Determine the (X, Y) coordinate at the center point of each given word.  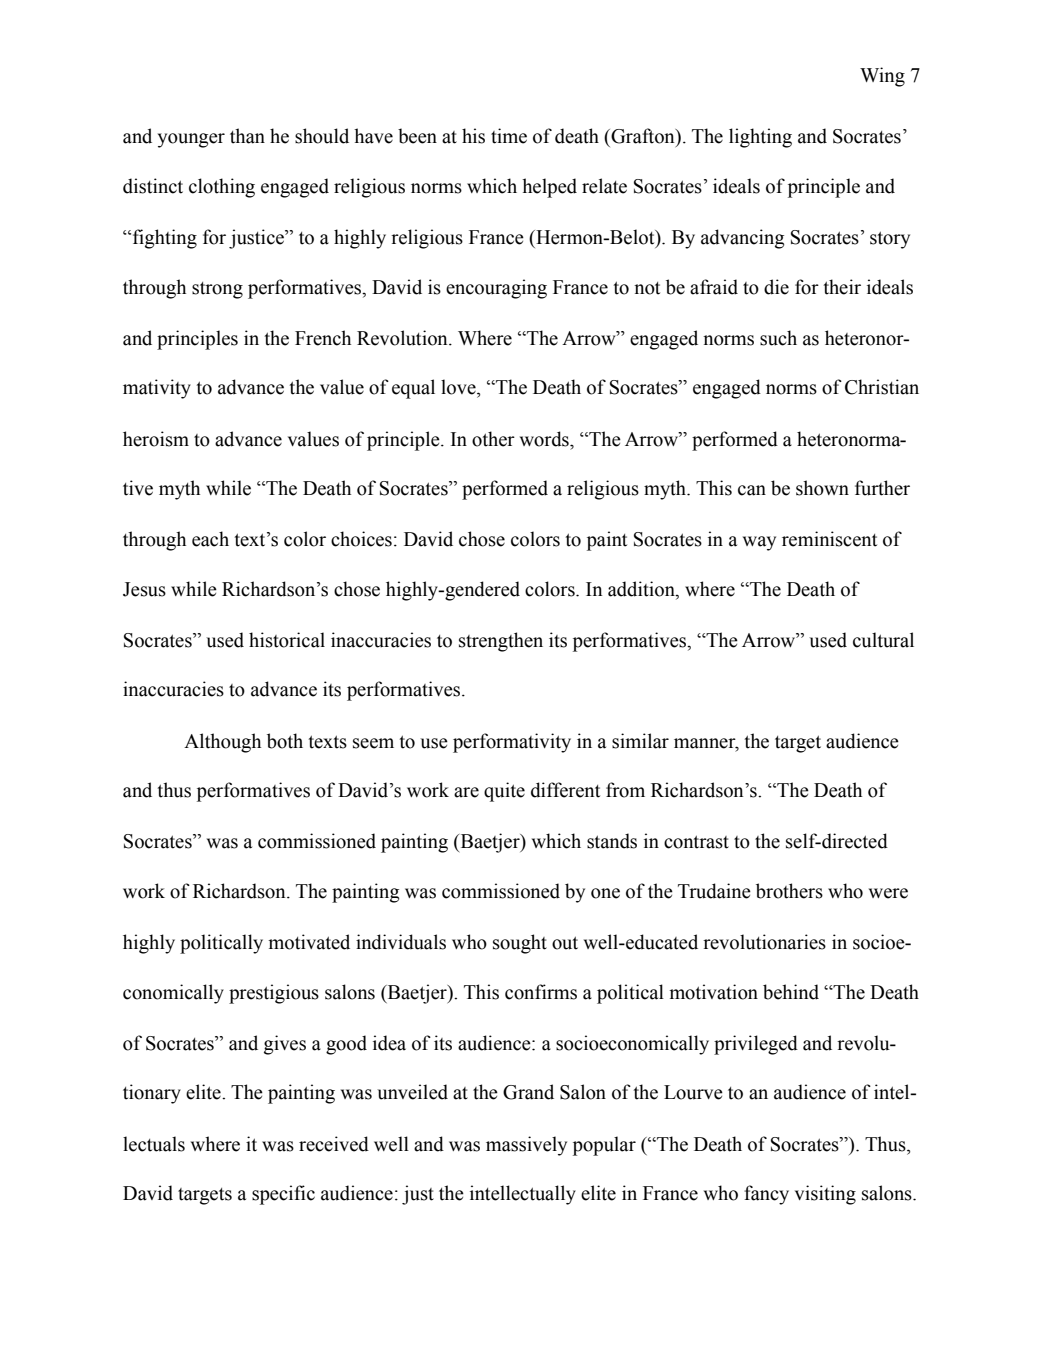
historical (287, 640)
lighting (760, 138)
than (247, 136)
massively (526, 1146)
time (509, 136)
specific (283, 1195)
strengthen (501, 642)
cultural (883, 640)
